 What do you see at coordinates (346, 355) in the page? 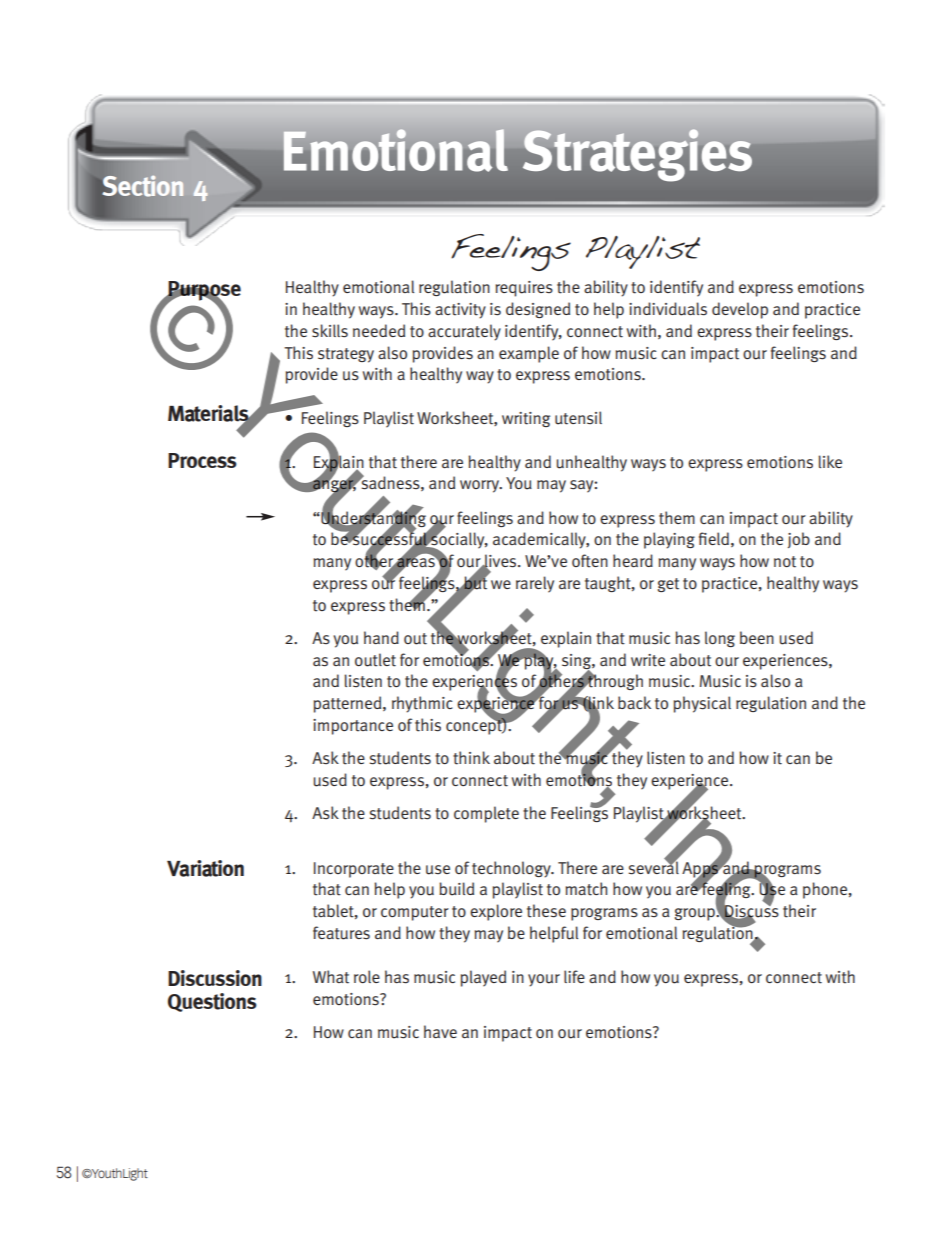
I see `strategy` at bounding box center [346, 355].
